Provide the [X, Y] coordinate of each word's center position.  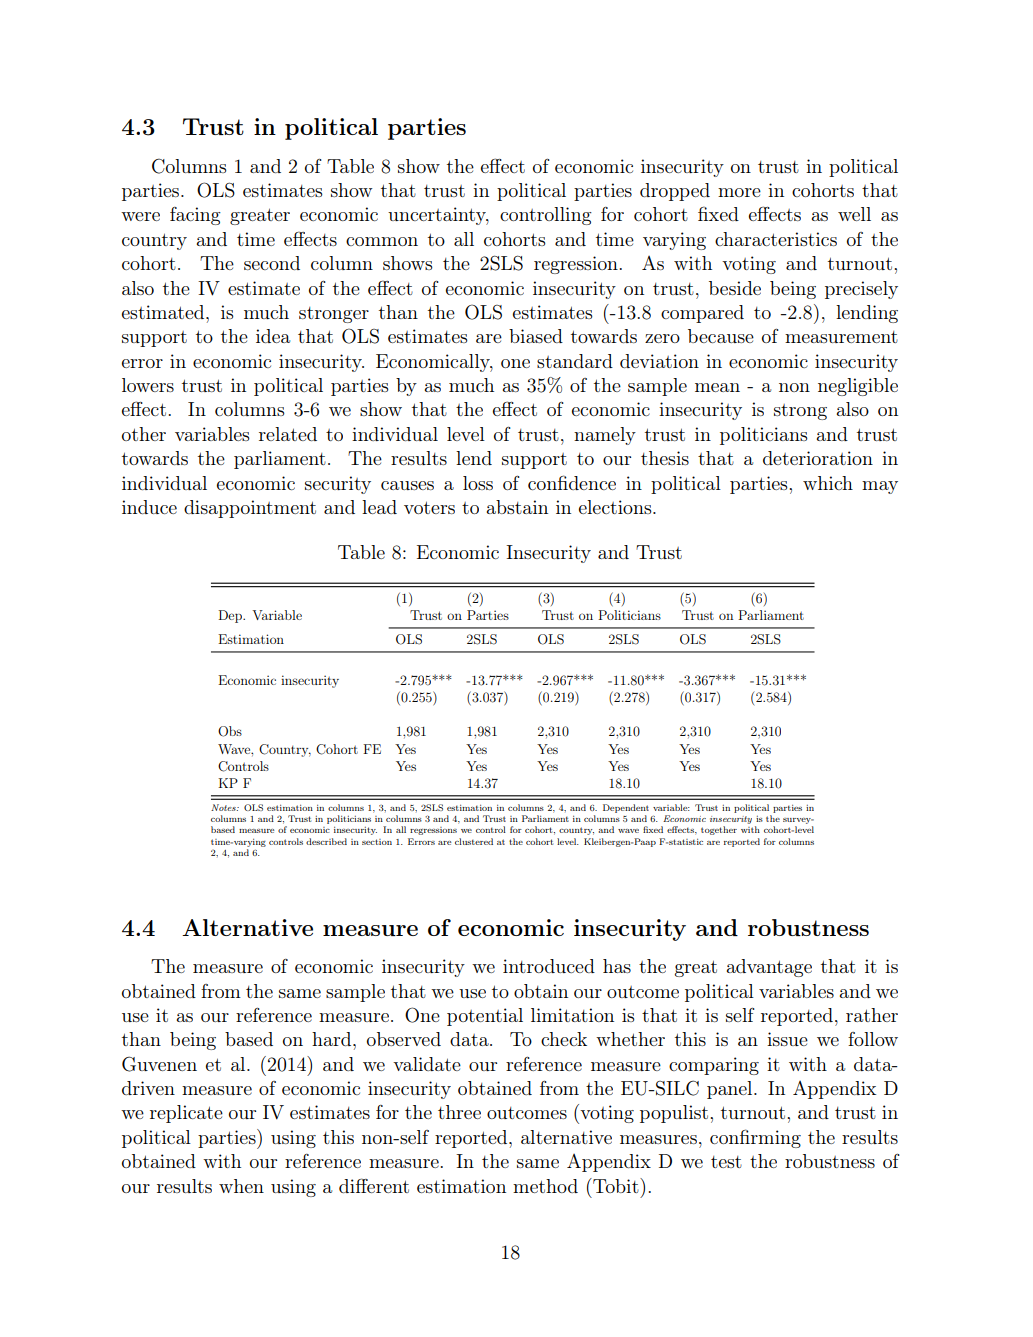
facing [195, 216]
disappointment [250, 509]
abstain [517, 507]
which [828, 483]
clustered [474, 841]
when [241, 1186]
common [382, 241]
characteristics [776, 239]
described [326, 841]
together [719, 830]
